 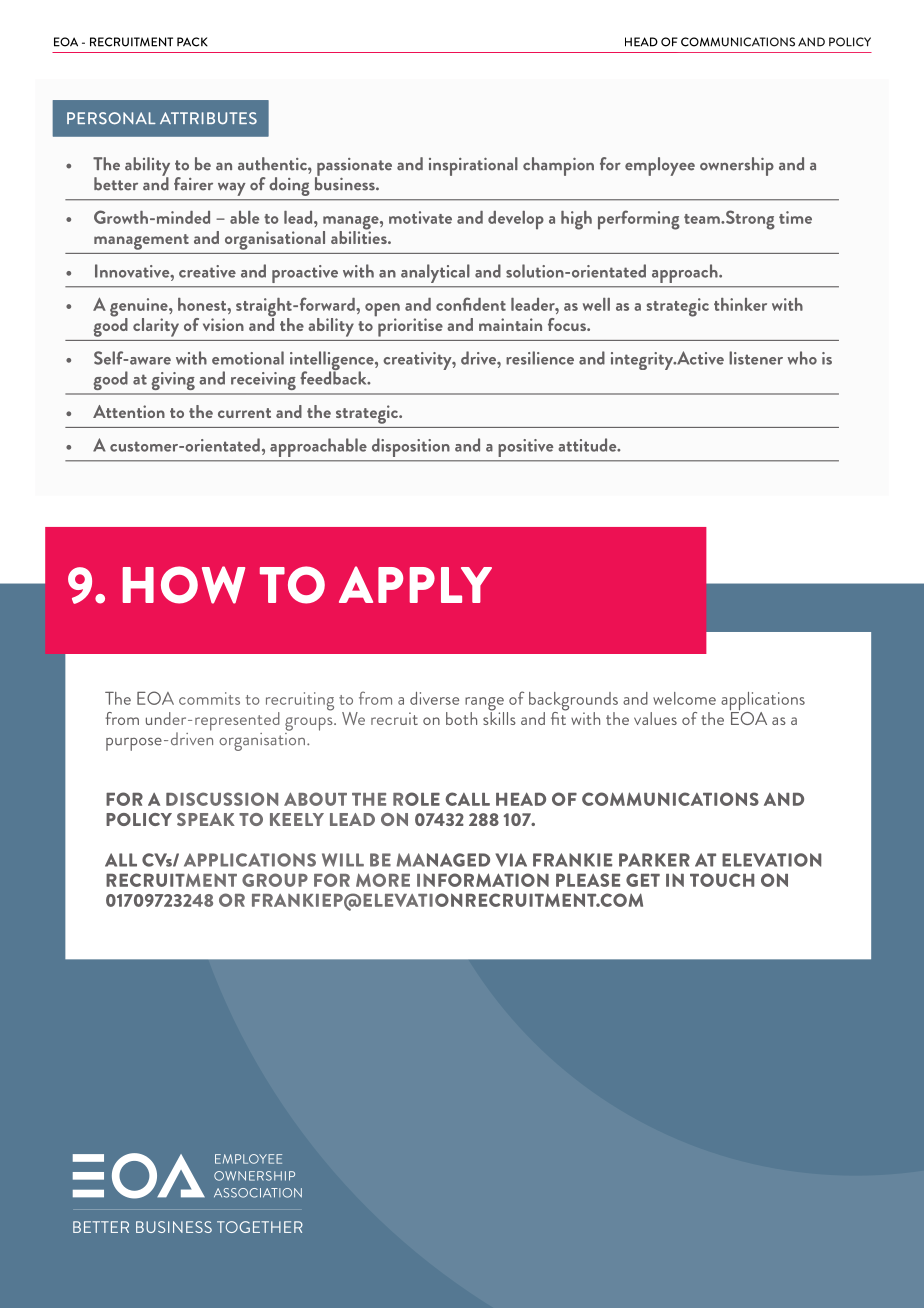 What do you see at coordinates (206, 819) in the screenshot?
I see `SPEAK` at bounding box center [206, 819].
